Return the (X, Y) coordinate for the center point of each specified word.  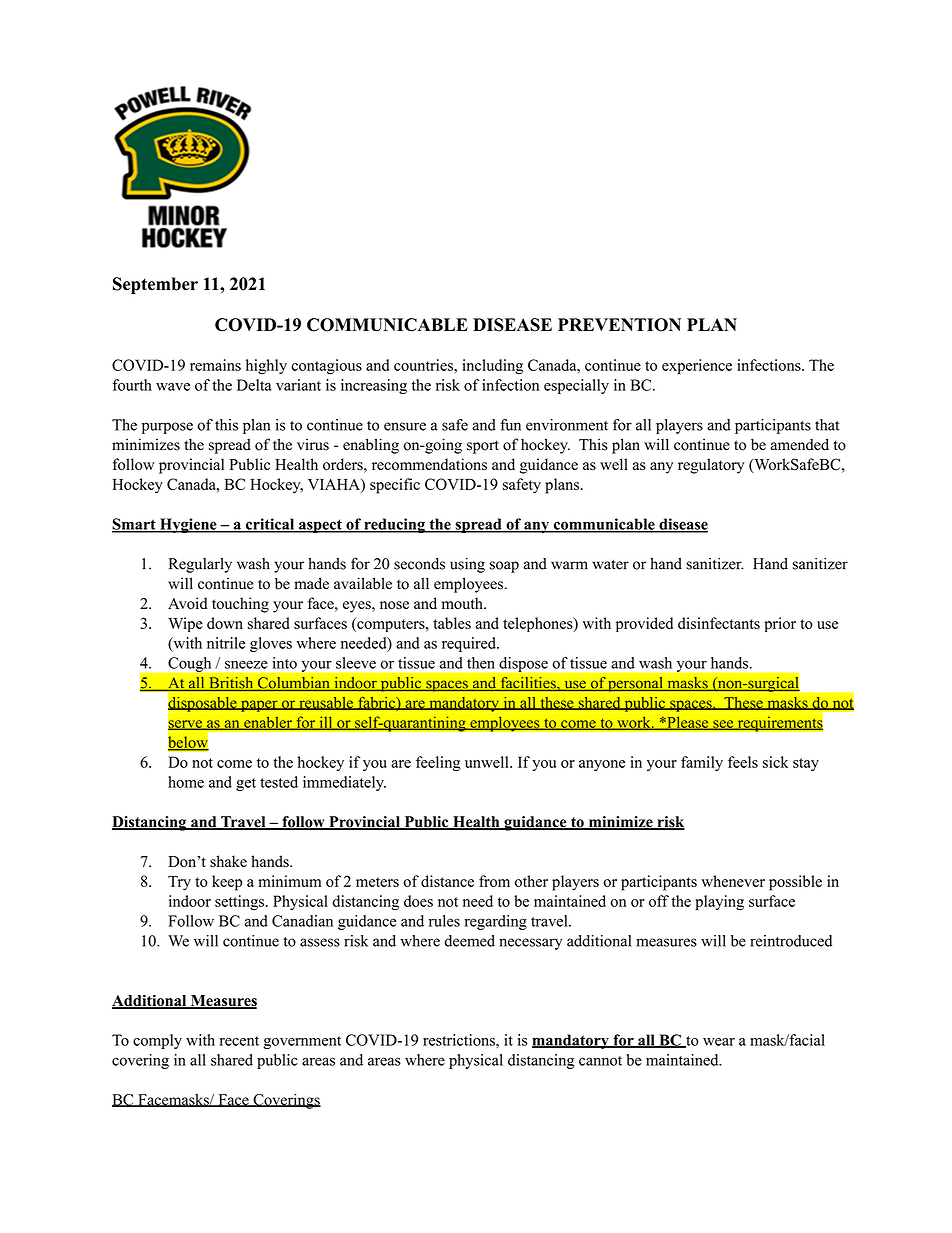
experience (697, 366)
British (231, 684)
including (493, 366)
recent (239, 1041)
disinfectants (719, 623)
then (481, 663)
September (155, 285)
